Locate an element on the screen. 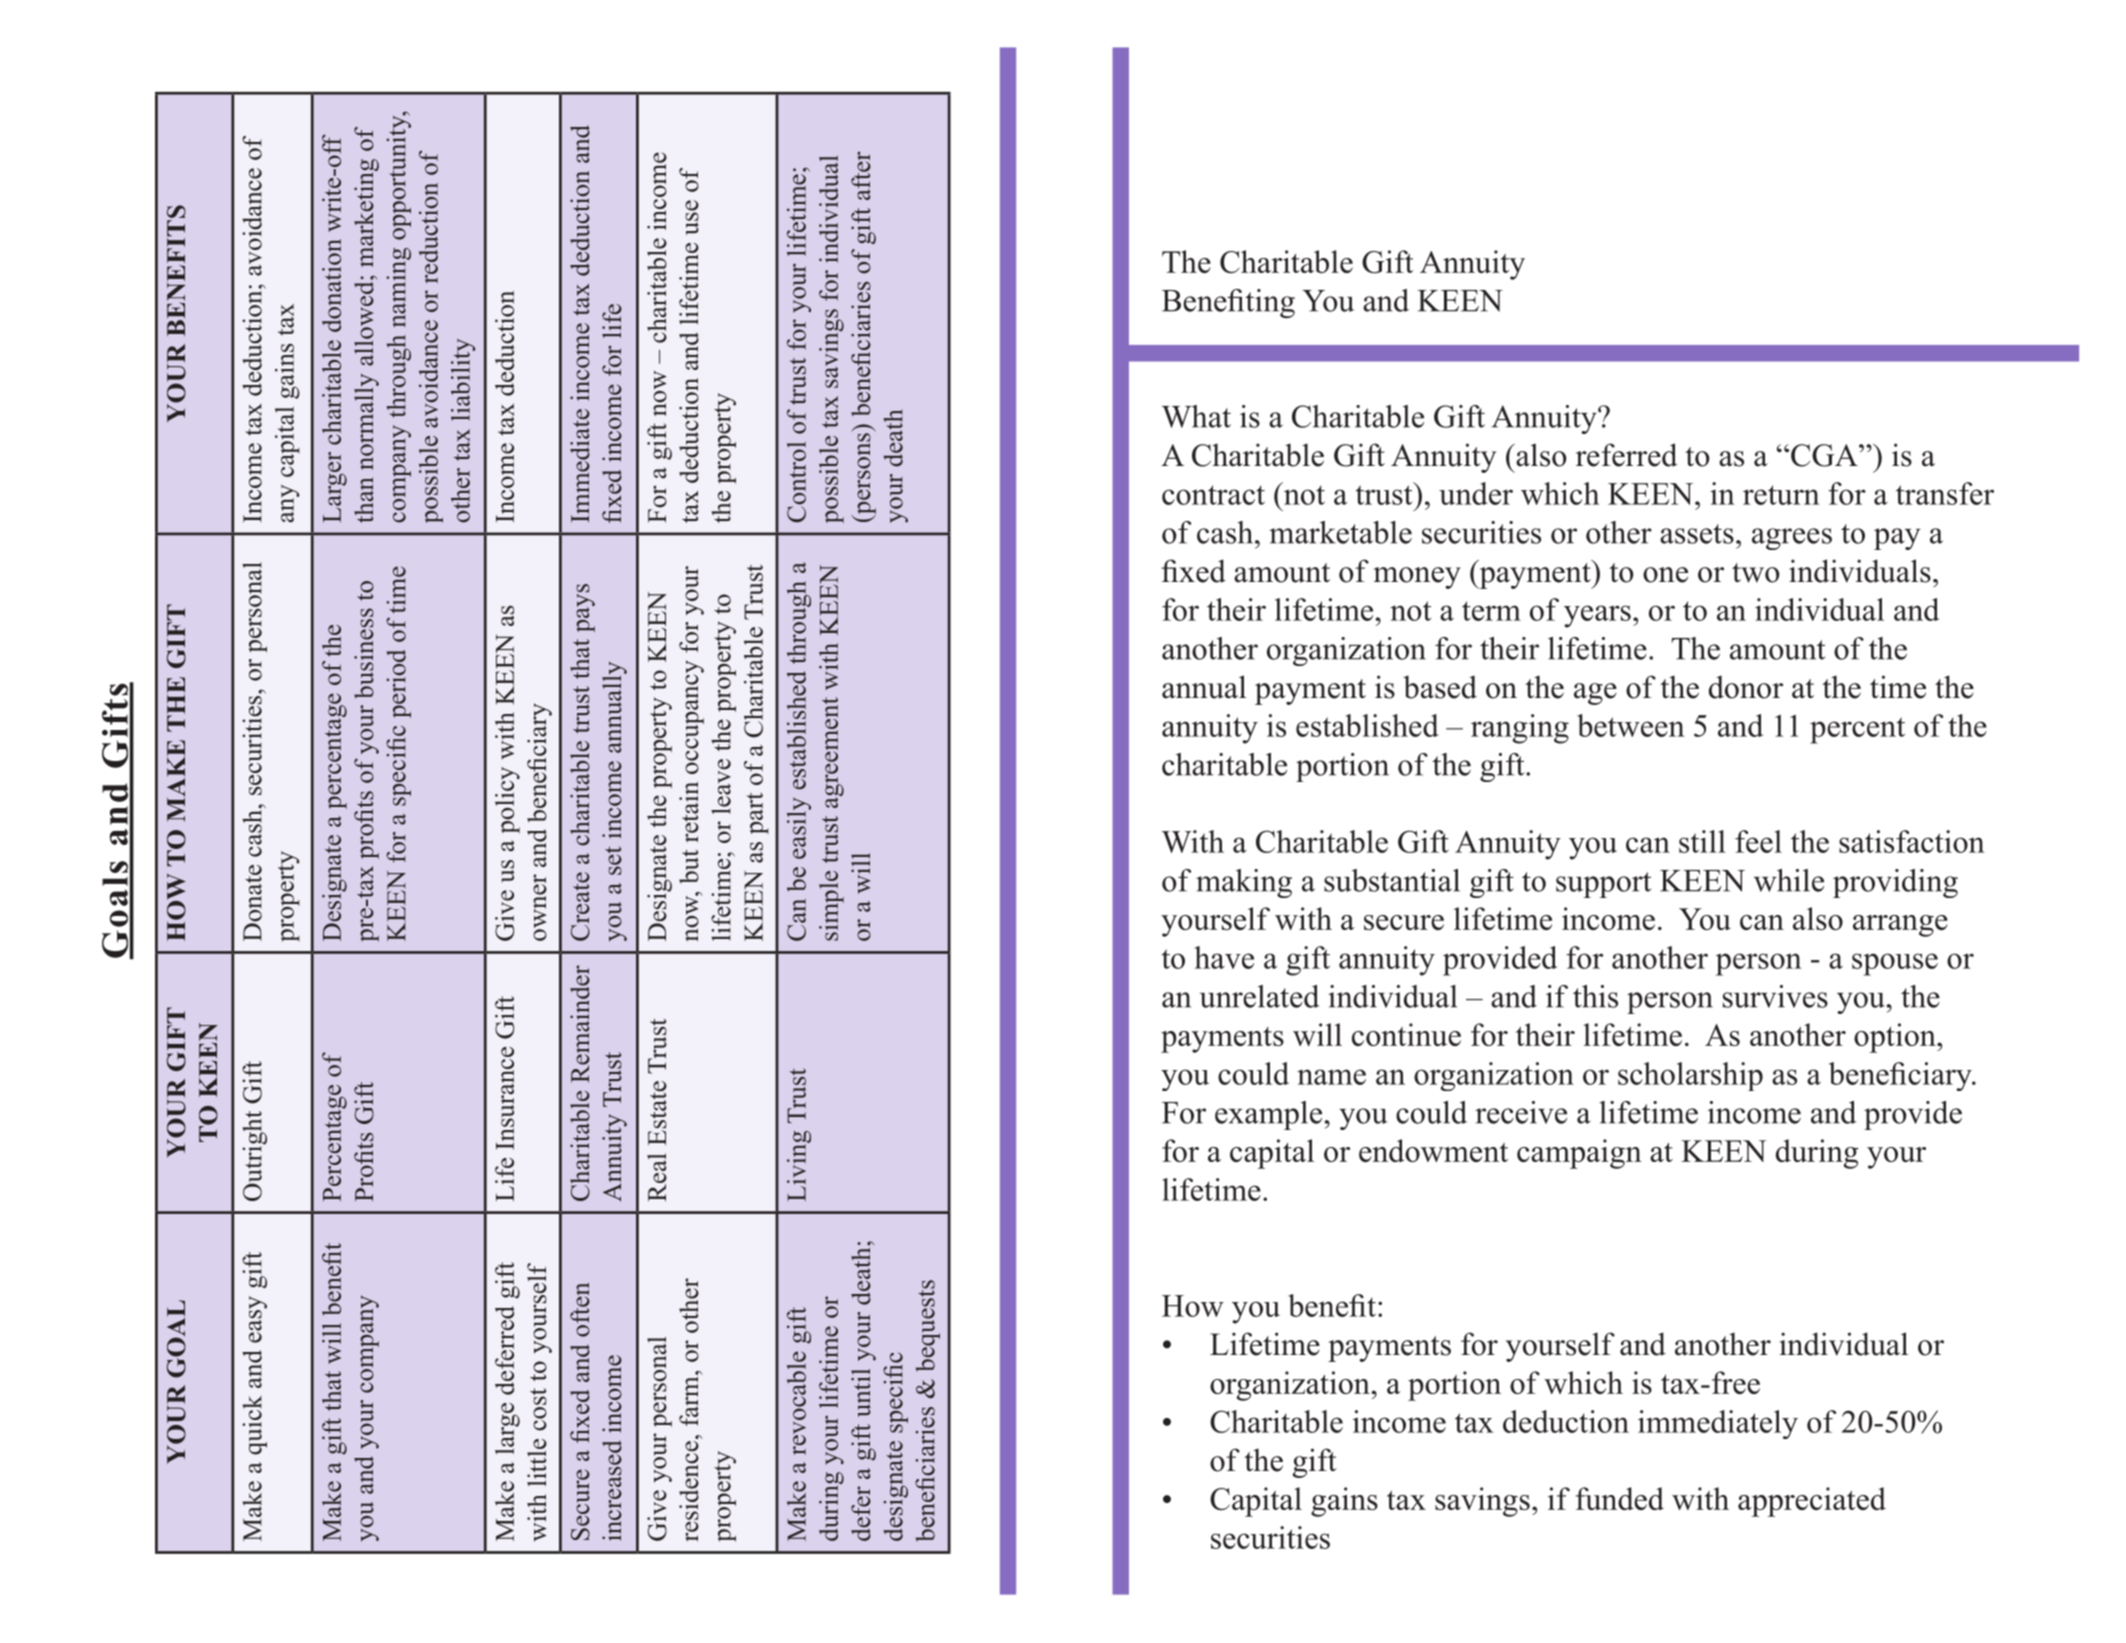  funded is located at coordinates (1620, 1498).
